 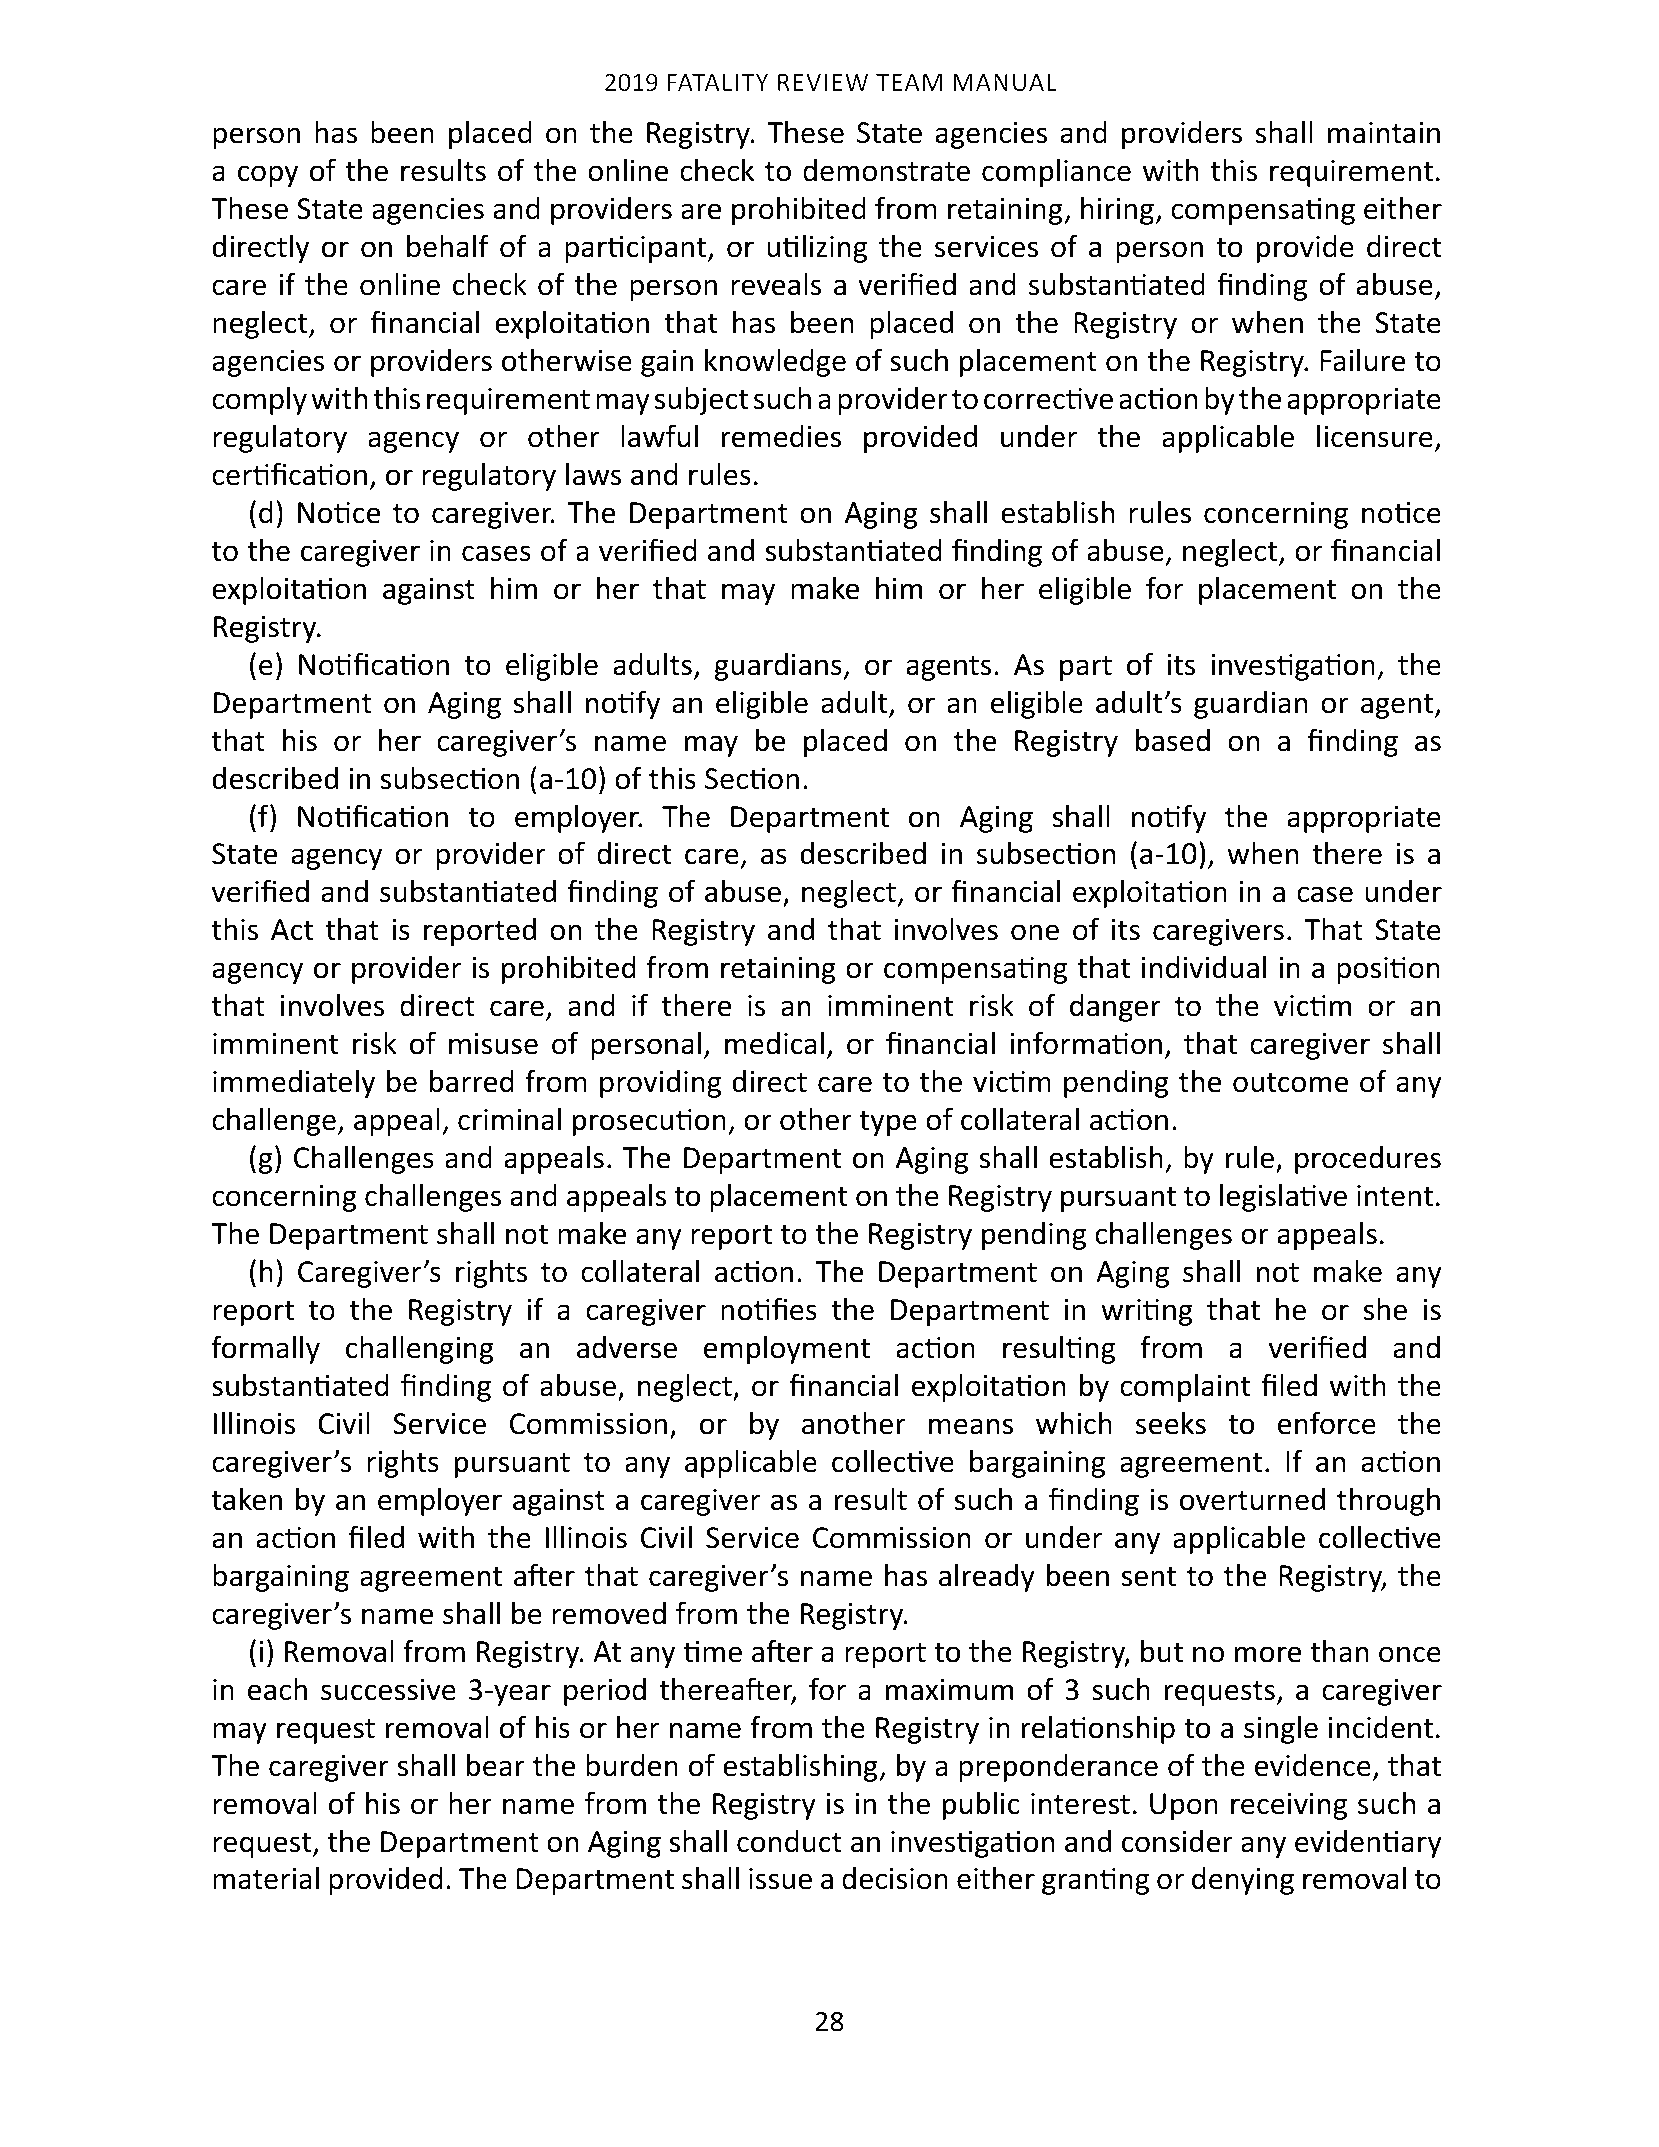 I want to click on notifies, so click(x=769, y=1309).
